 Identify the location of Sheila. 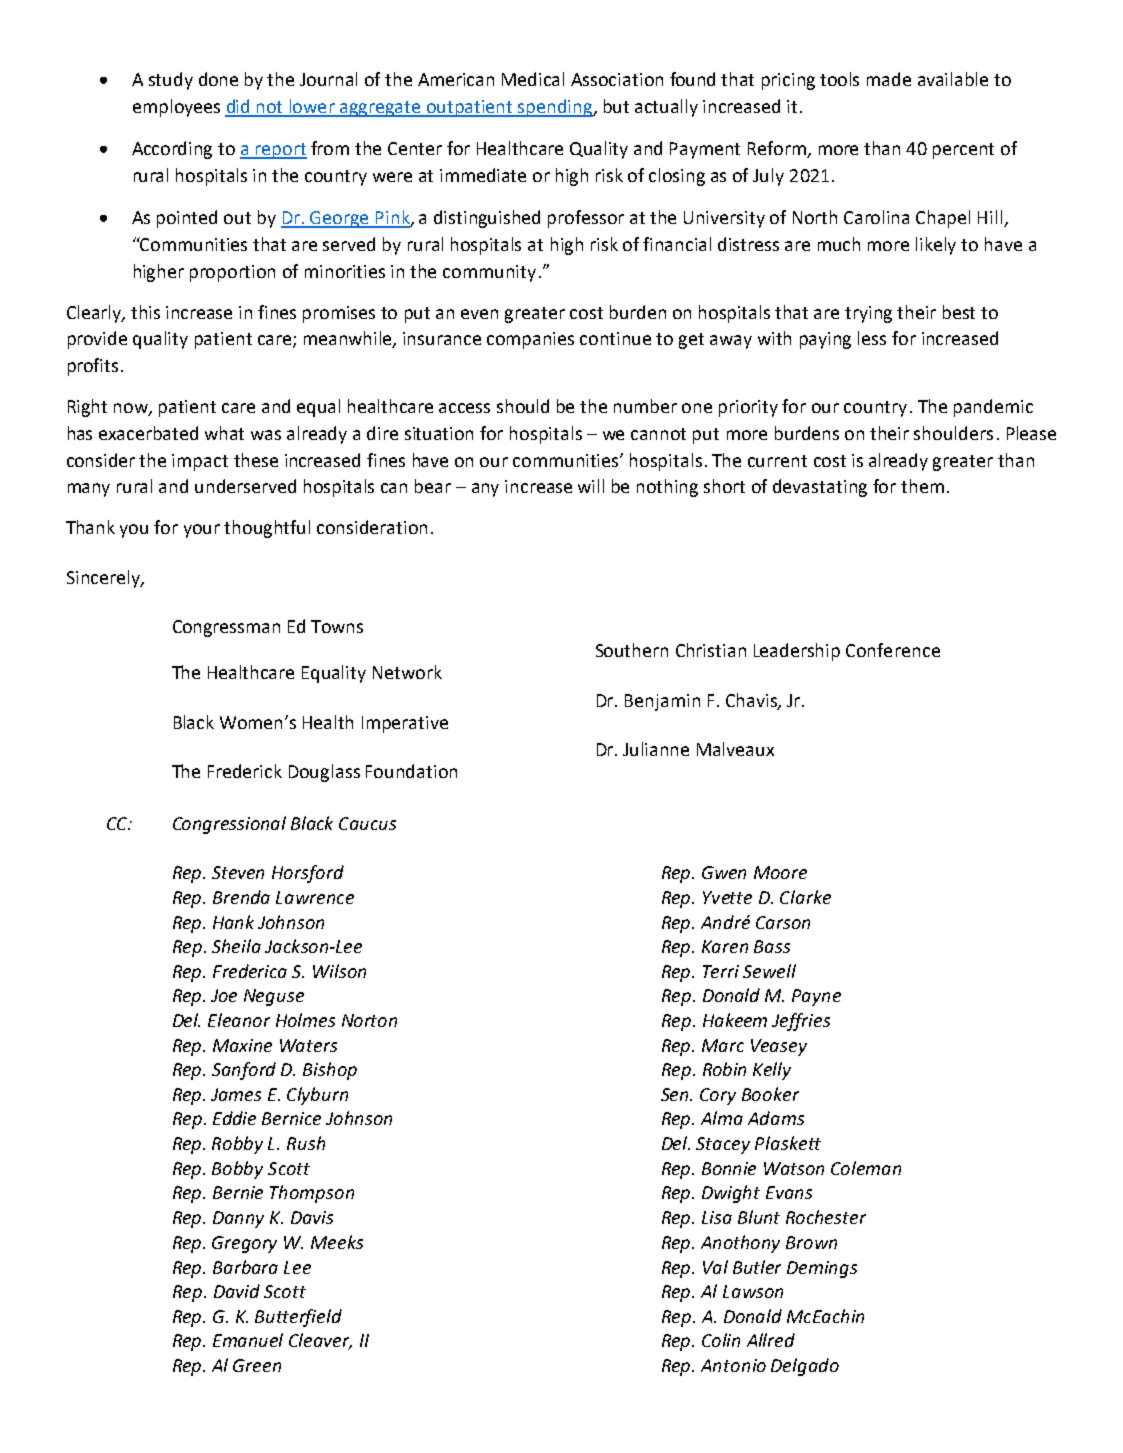
(236, 946).
